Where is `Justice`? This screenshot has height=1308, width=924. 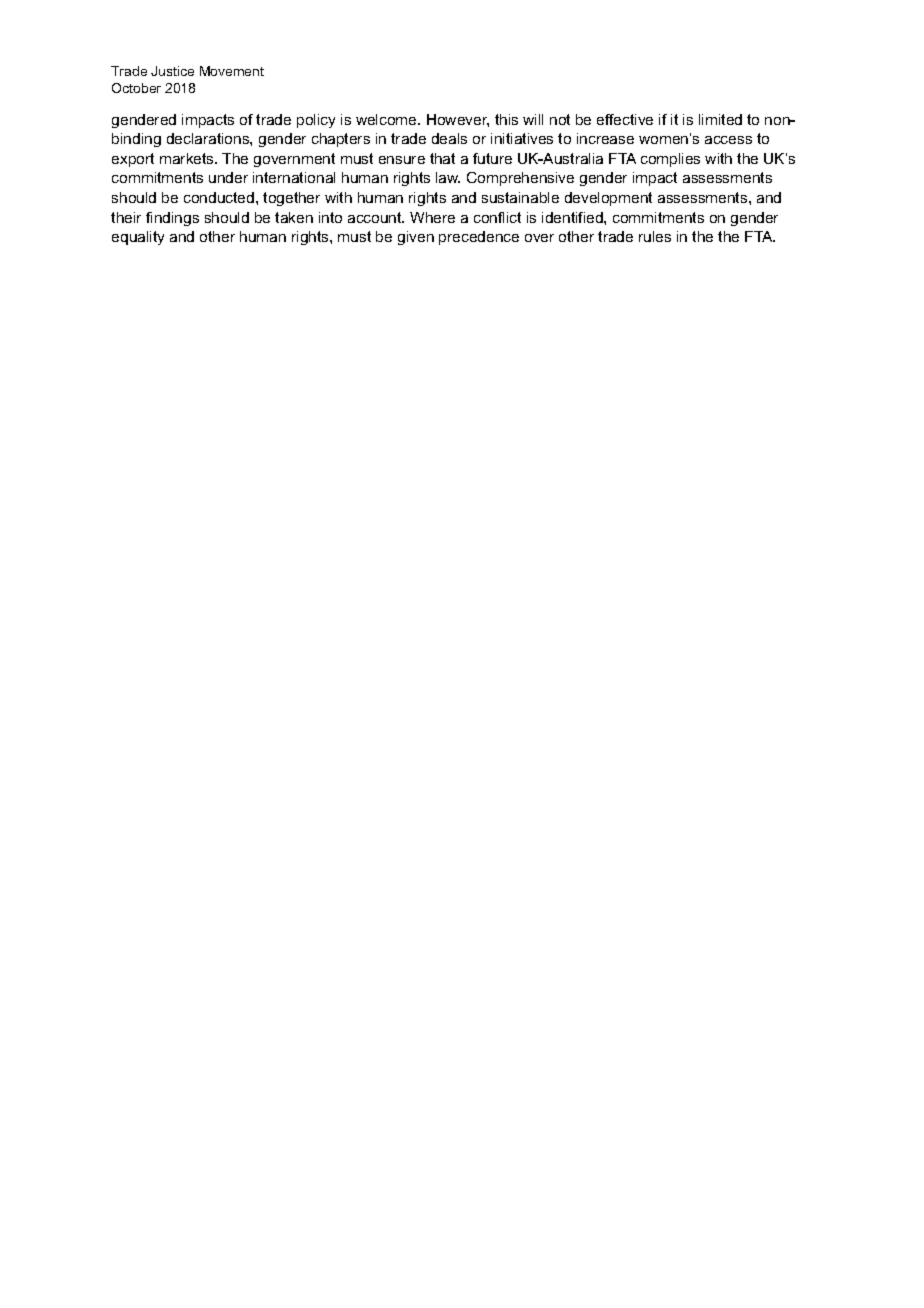
Justice is located at coordinates (172, 71).
